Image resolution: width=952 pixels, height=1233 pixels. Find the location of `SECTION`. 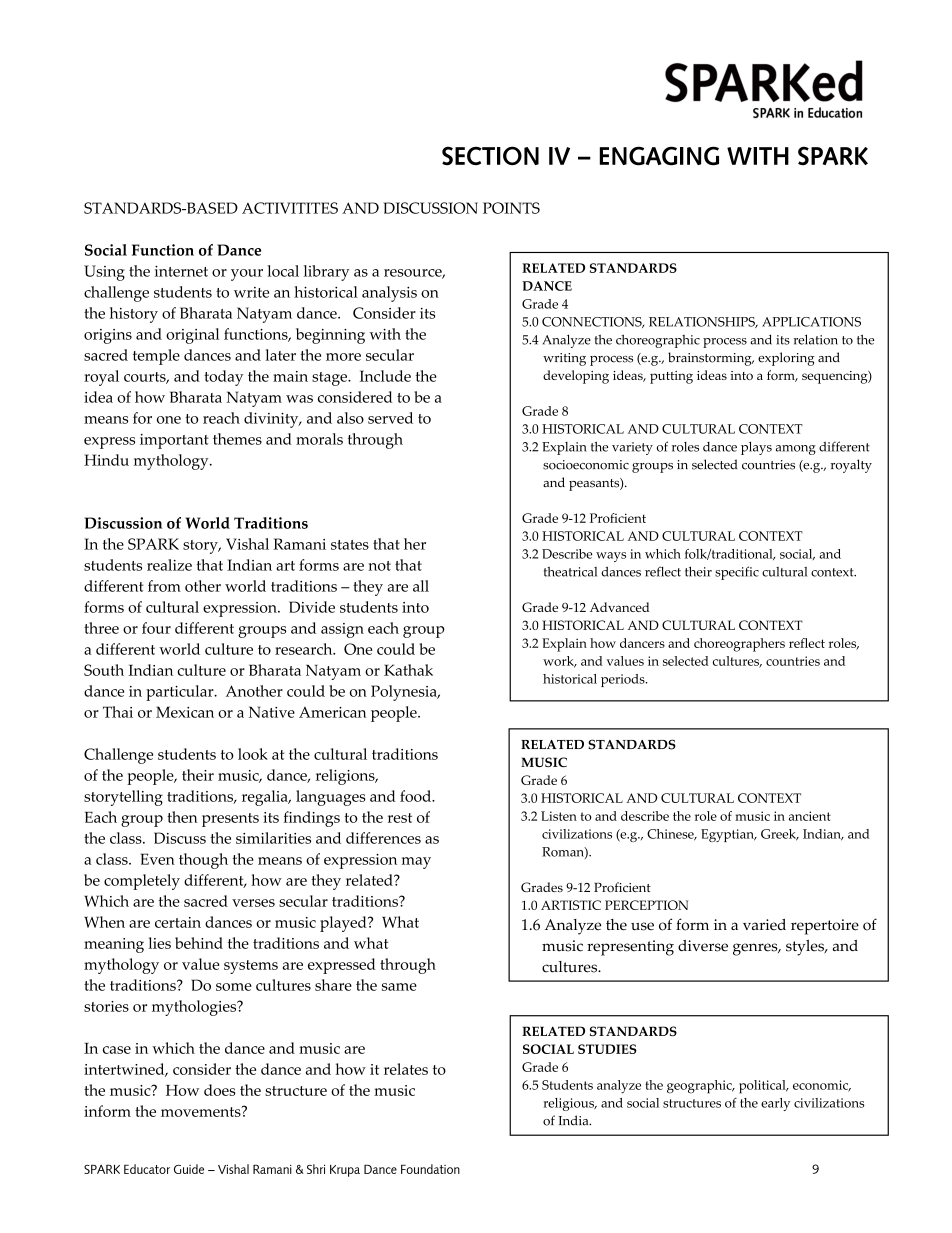

SECTION is located at coordinates (490, 156).
